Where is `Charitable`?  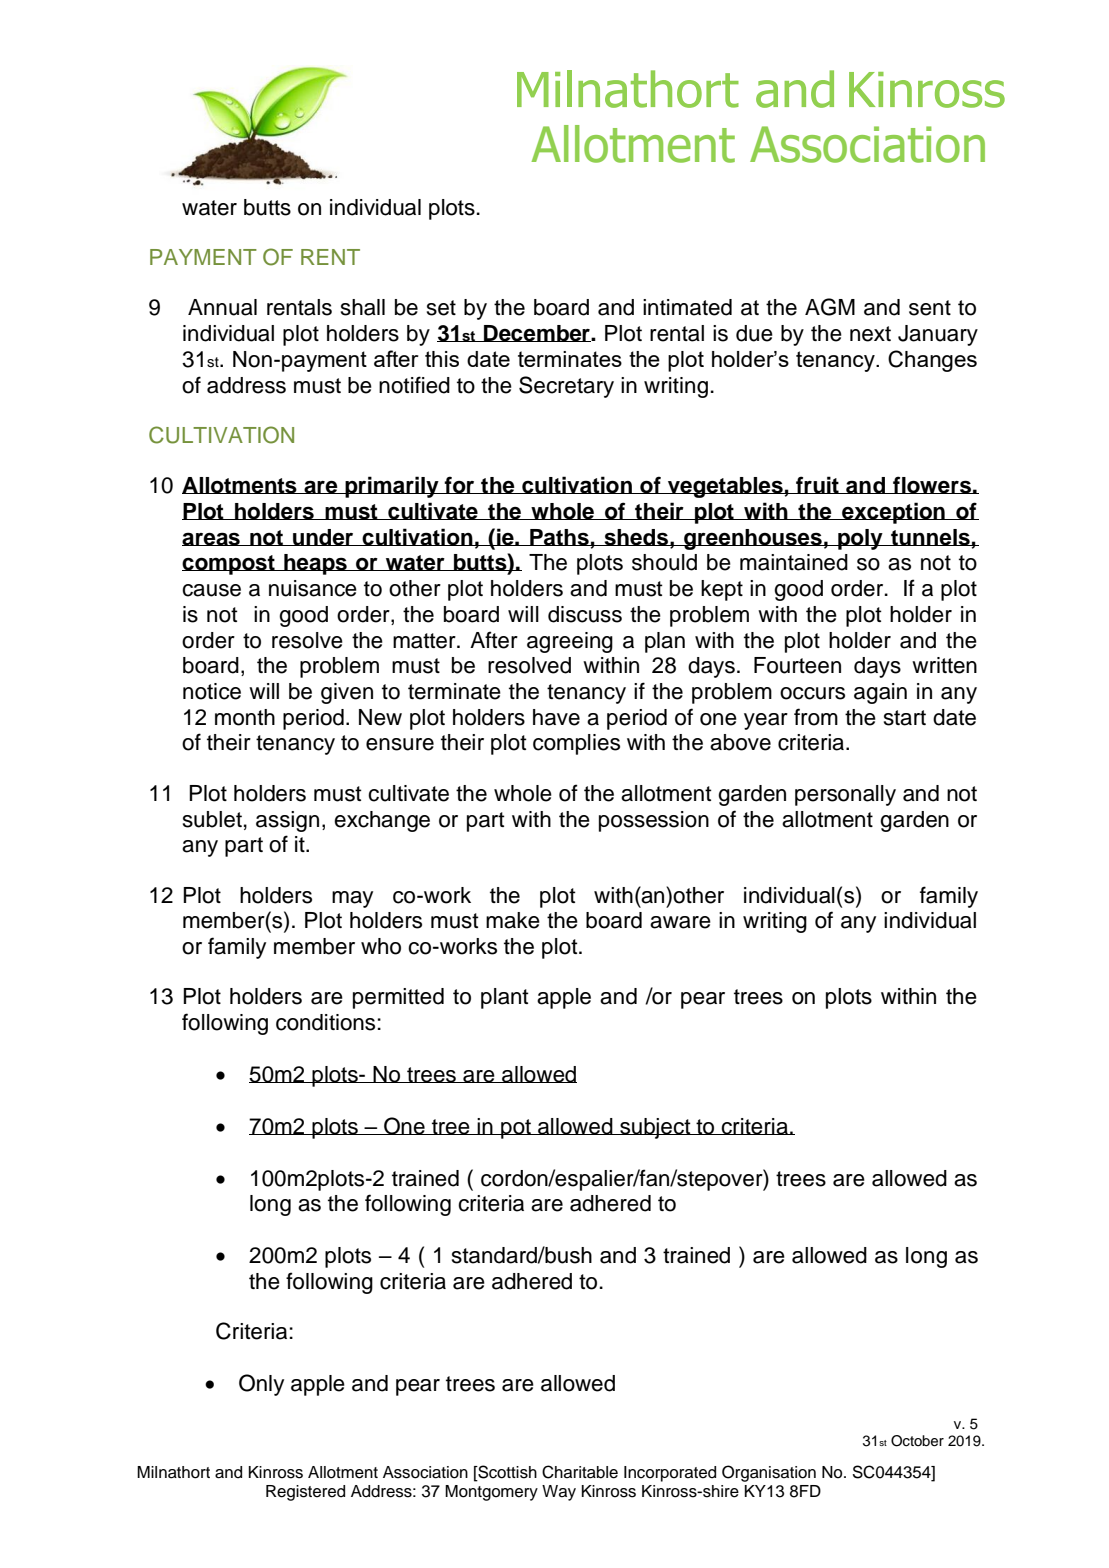 Charitable is located at coordinates (580, 1472).
